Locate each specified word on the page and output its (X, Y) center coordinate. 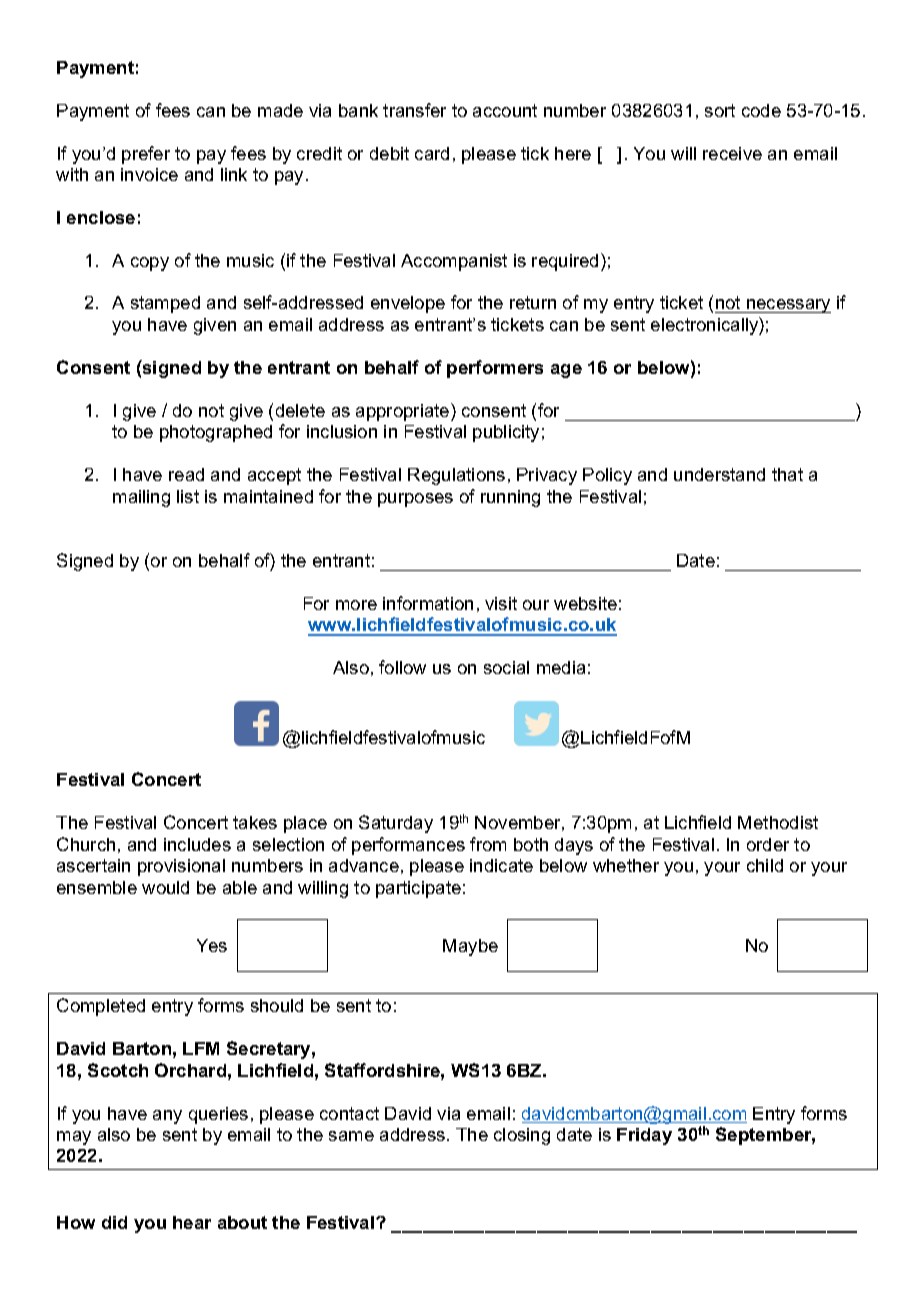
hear (192, 1222)
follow (402, 667)
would (165, 887)
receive (732, 153)
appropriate (404, 412)
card (432, 153)
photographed (216, 433)
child (765, 865)
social (506, 667)
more (356, 605)
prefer (146, 155)
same (351, 1136)
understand (719, 474)
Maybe (470, 947)
